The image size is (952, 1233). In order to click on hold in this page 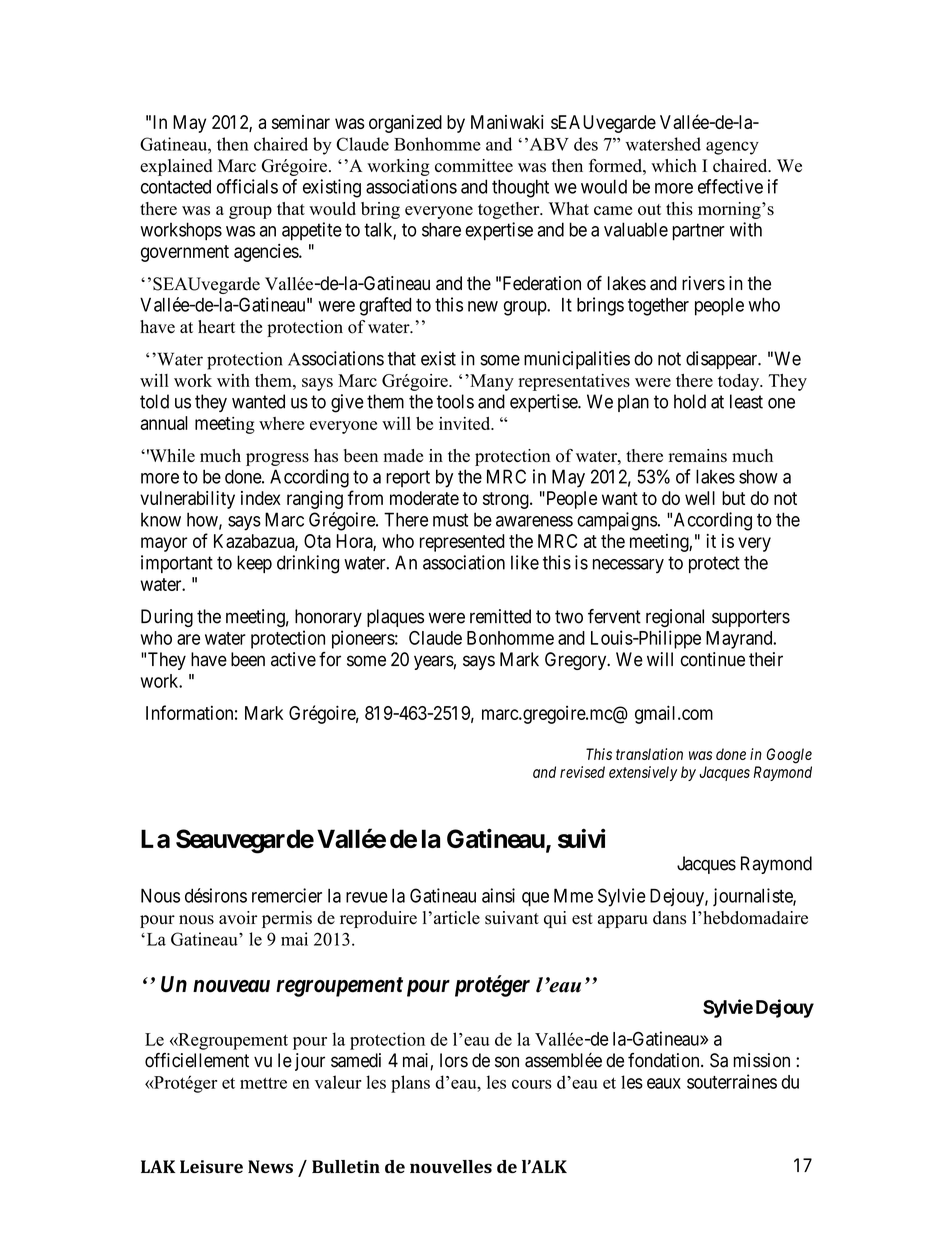, I will do `click(690, 401)`.
